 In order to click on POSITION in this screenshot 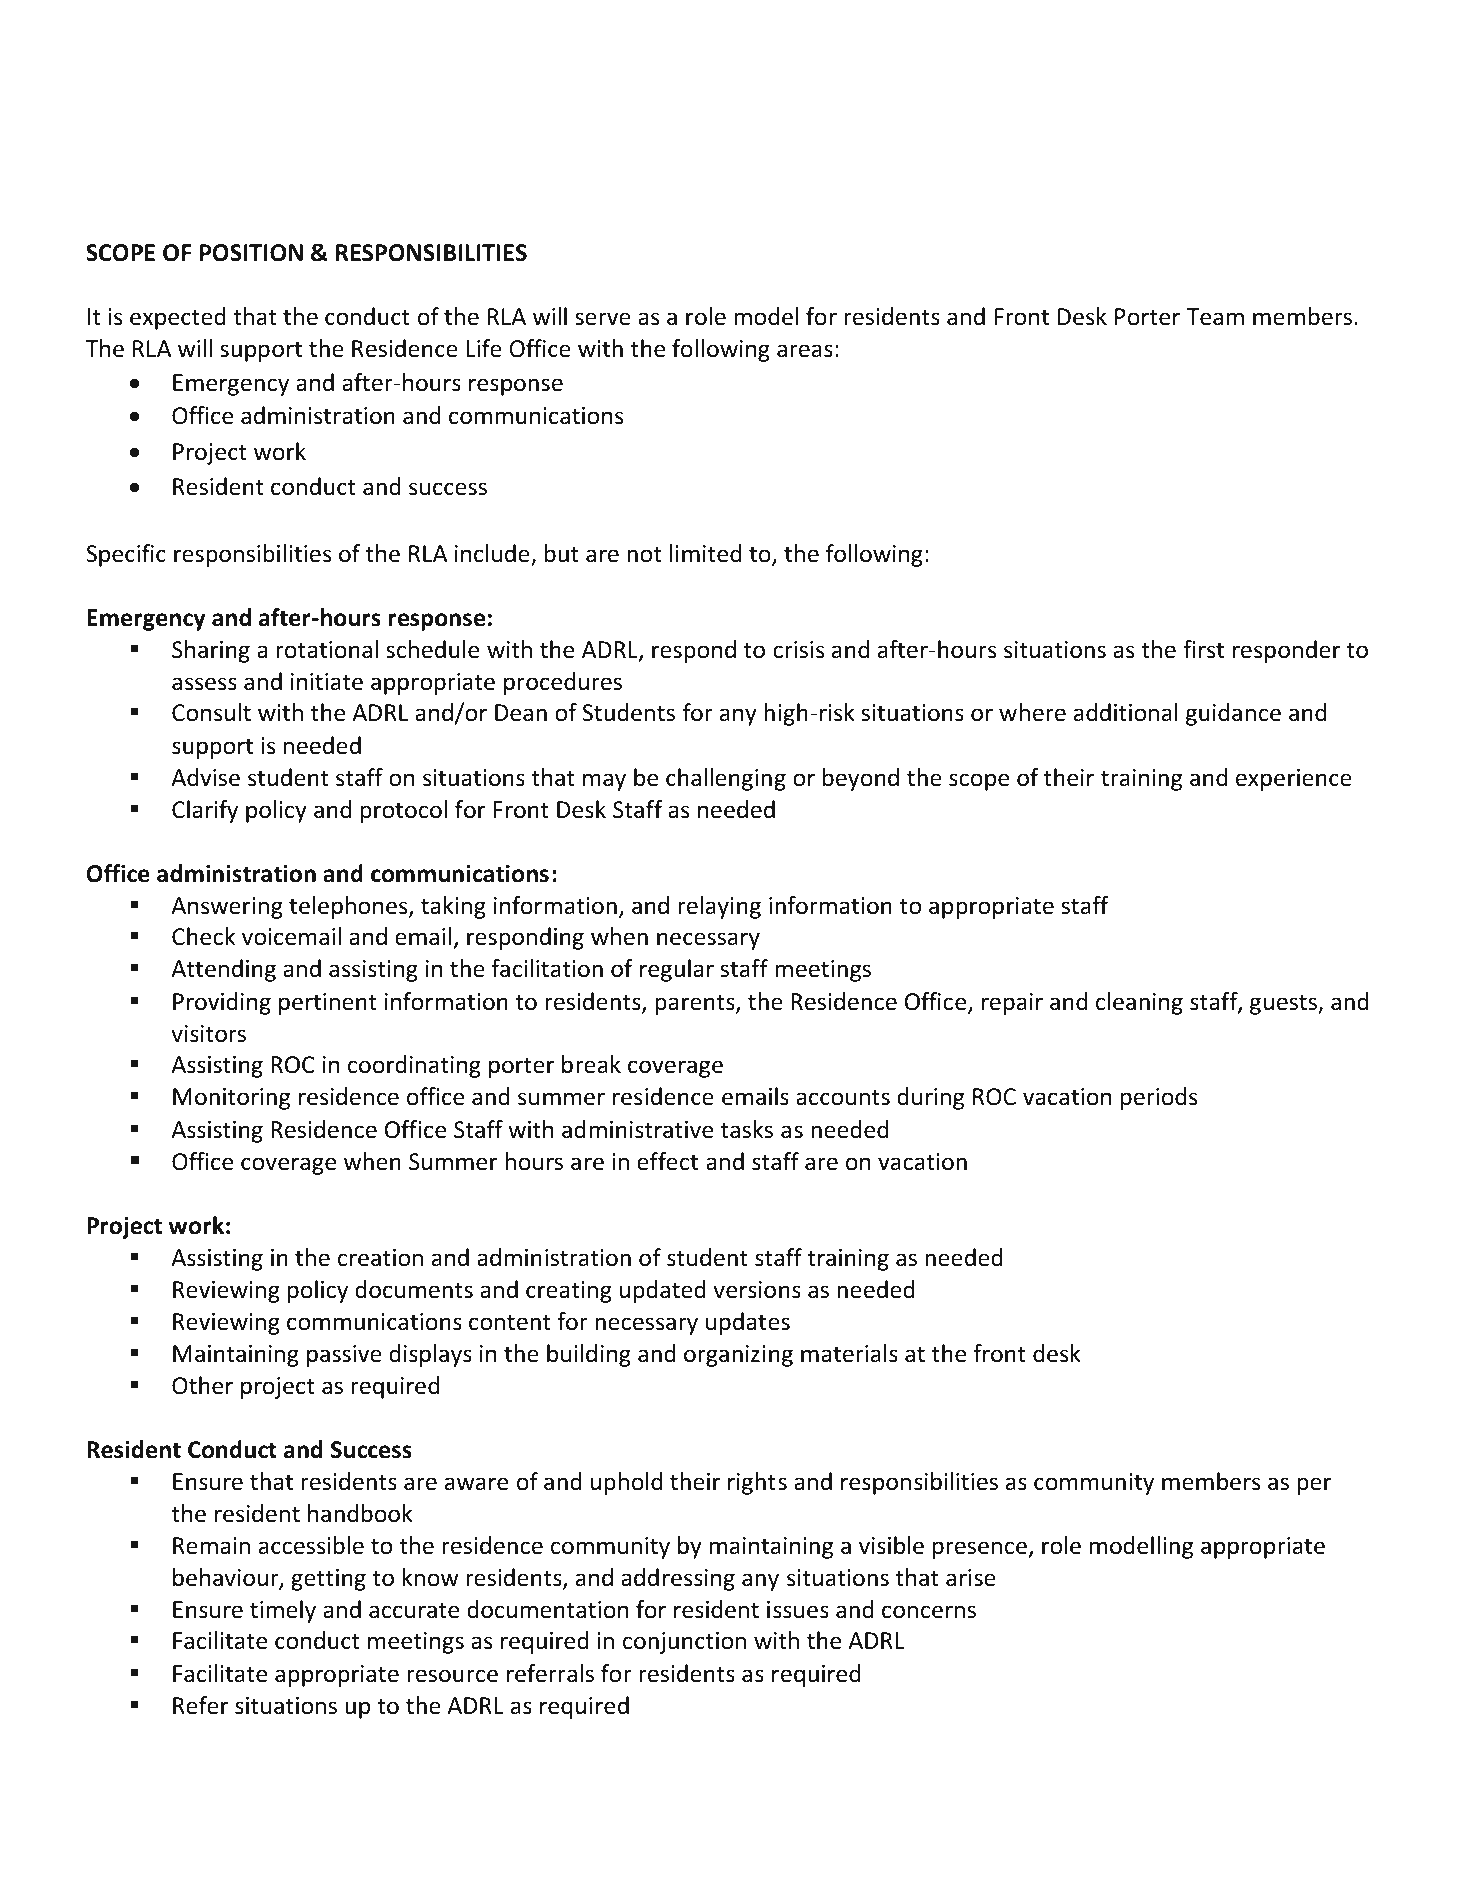, I will do `click(251, 253)`.
